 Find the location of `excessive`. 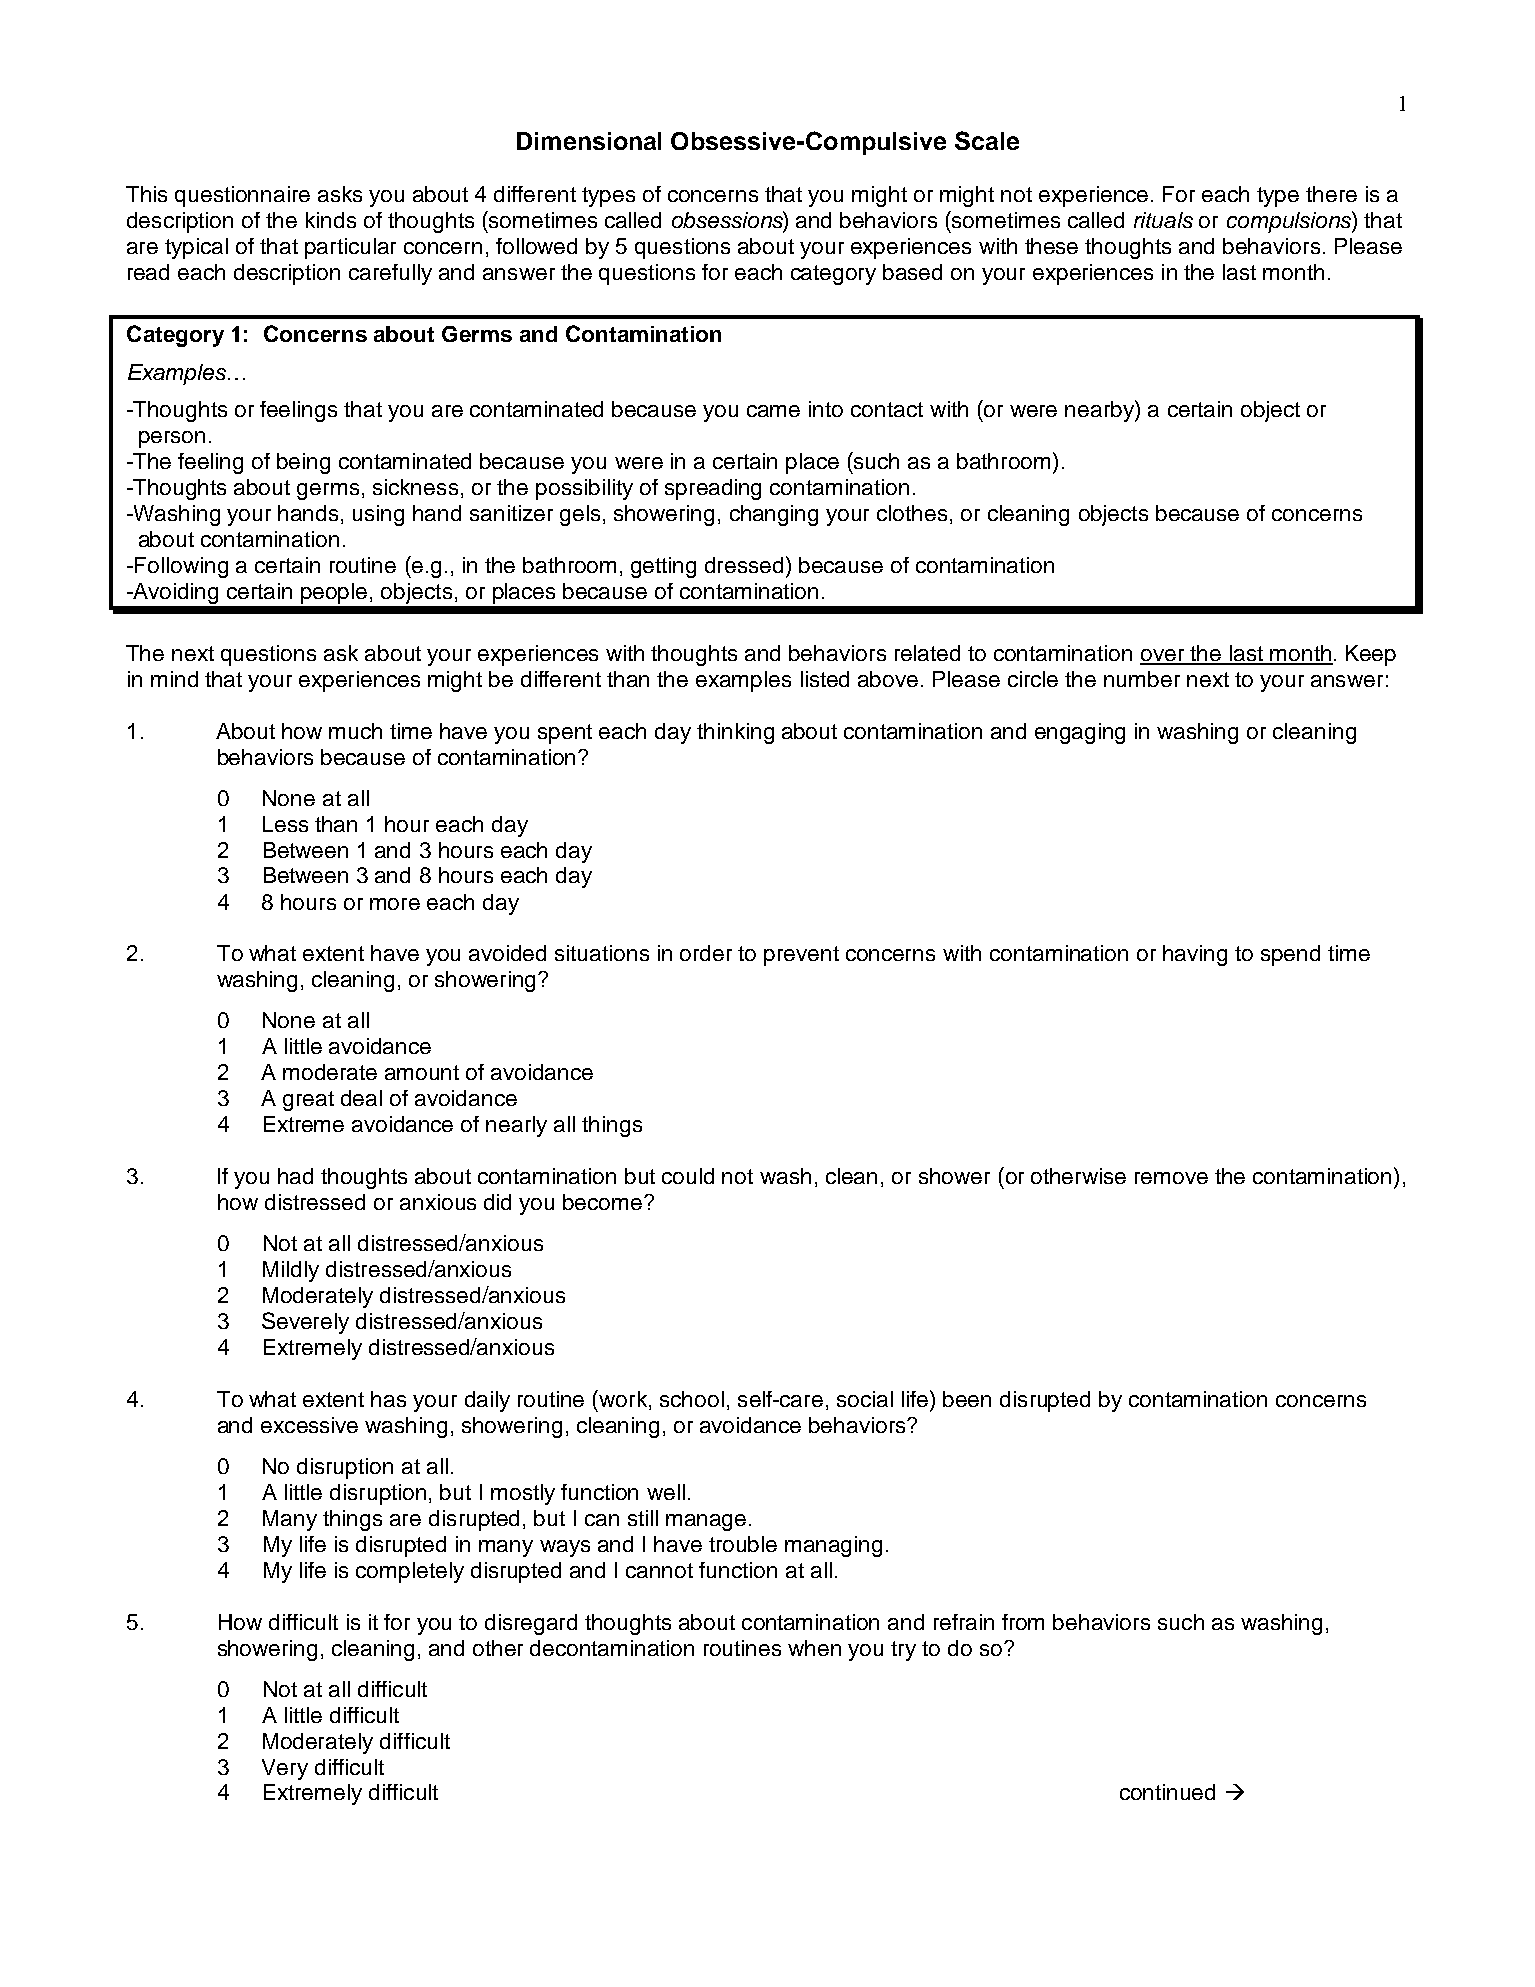

excessive is located at coordinates (309, 1425).
